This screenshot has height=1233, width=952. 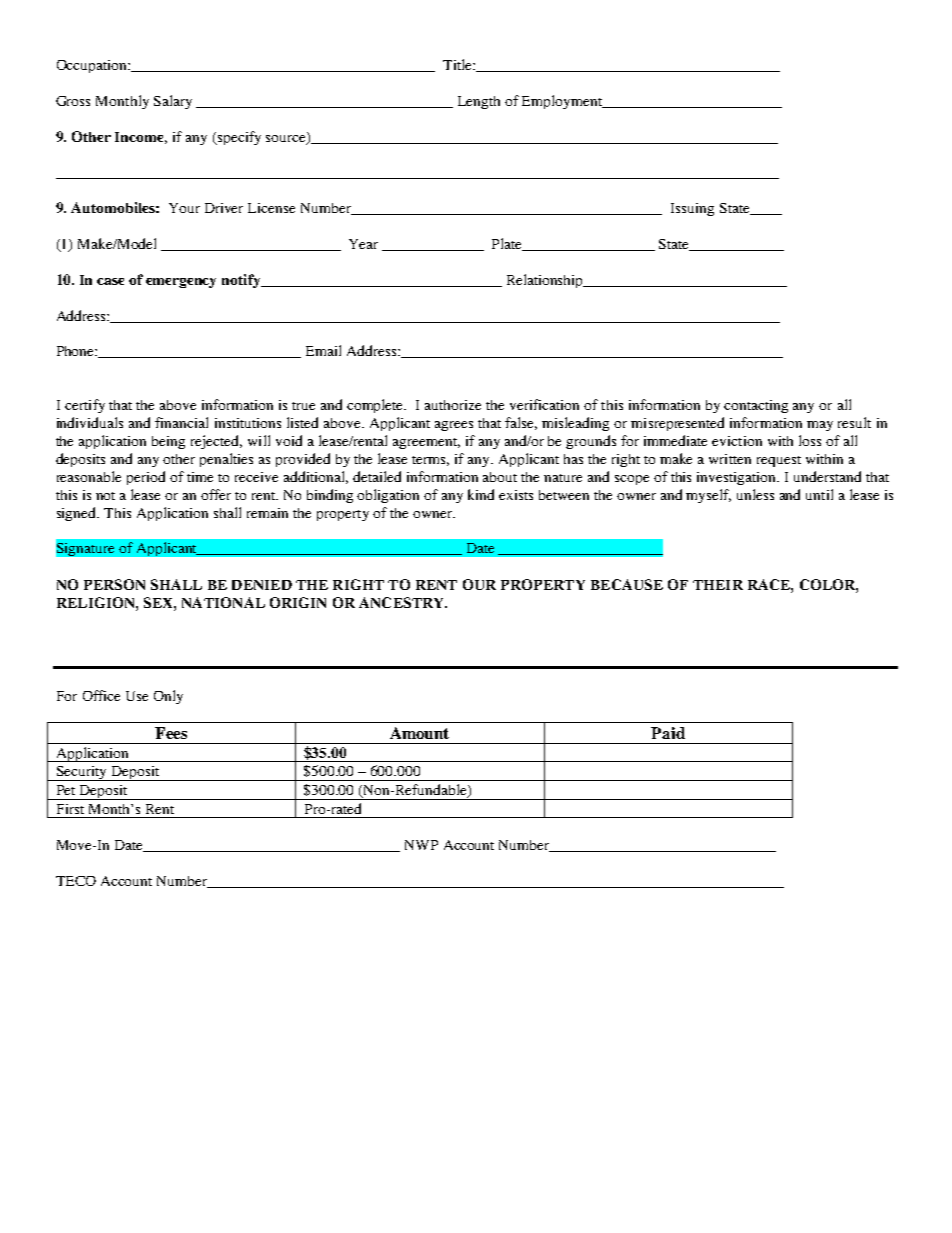 I want to click on Length, so click(x=479, y=102).
